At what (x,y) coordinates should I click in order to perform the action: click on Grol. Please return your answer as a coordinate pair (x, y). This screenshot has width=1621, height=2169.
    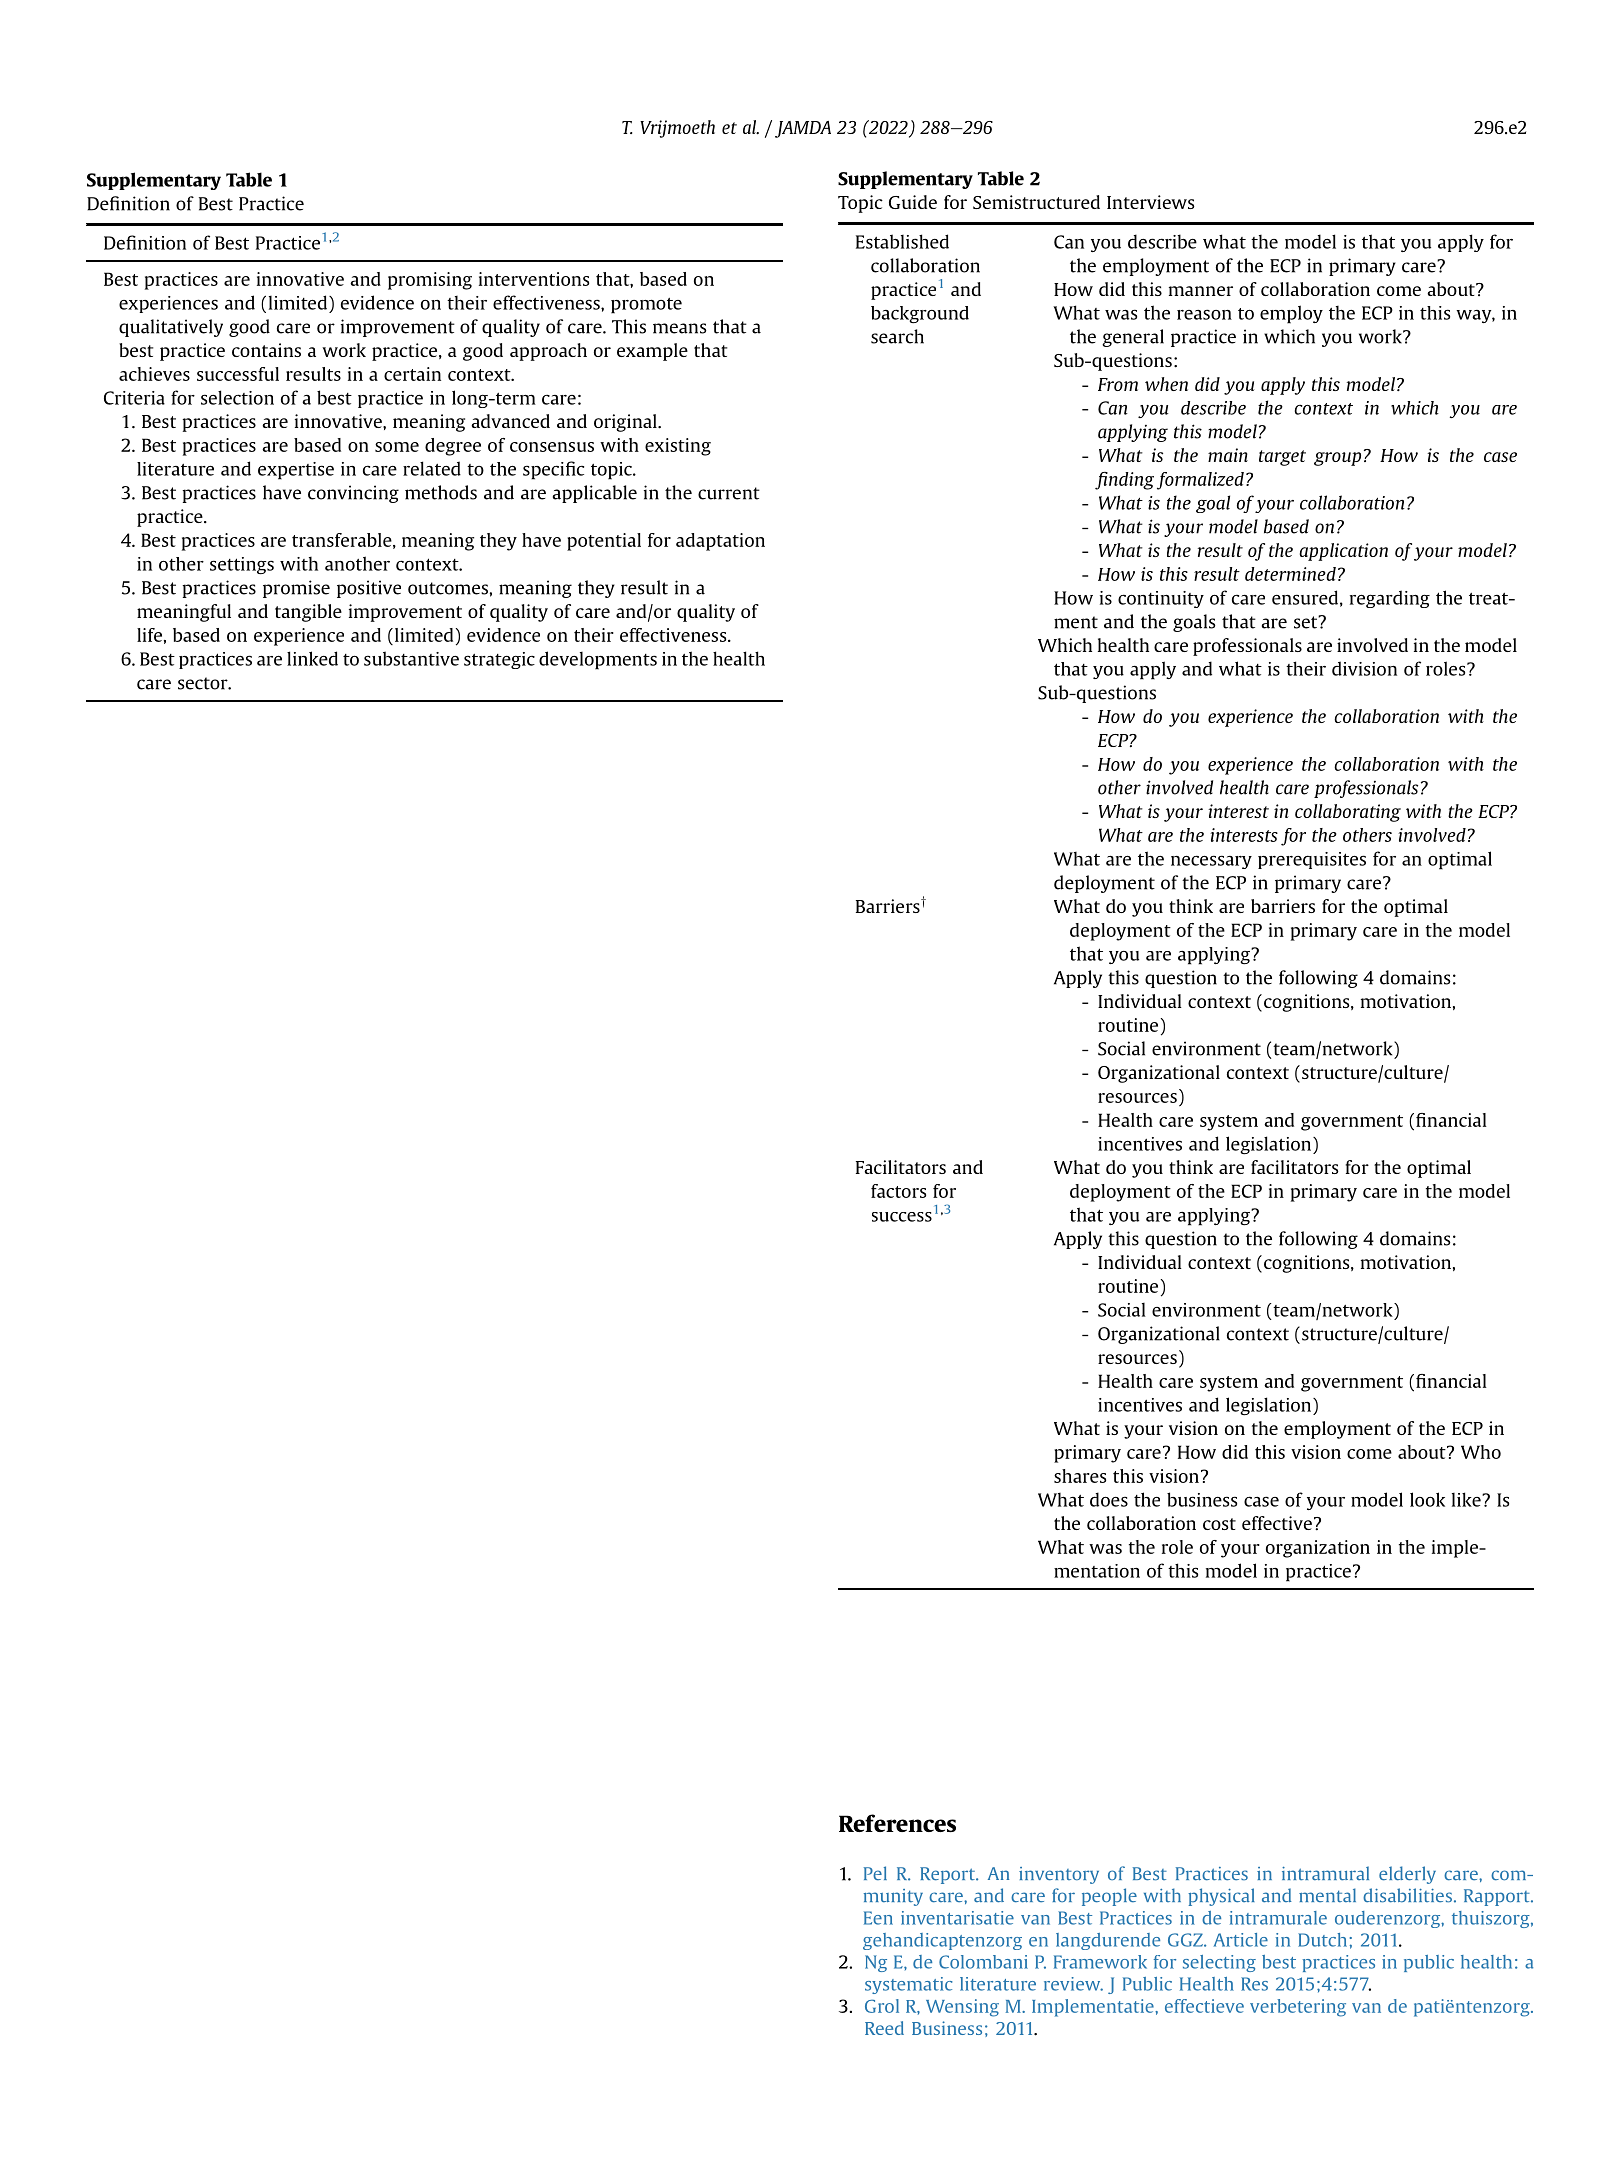
    Looking at the image, I should click on (882, 2006).
